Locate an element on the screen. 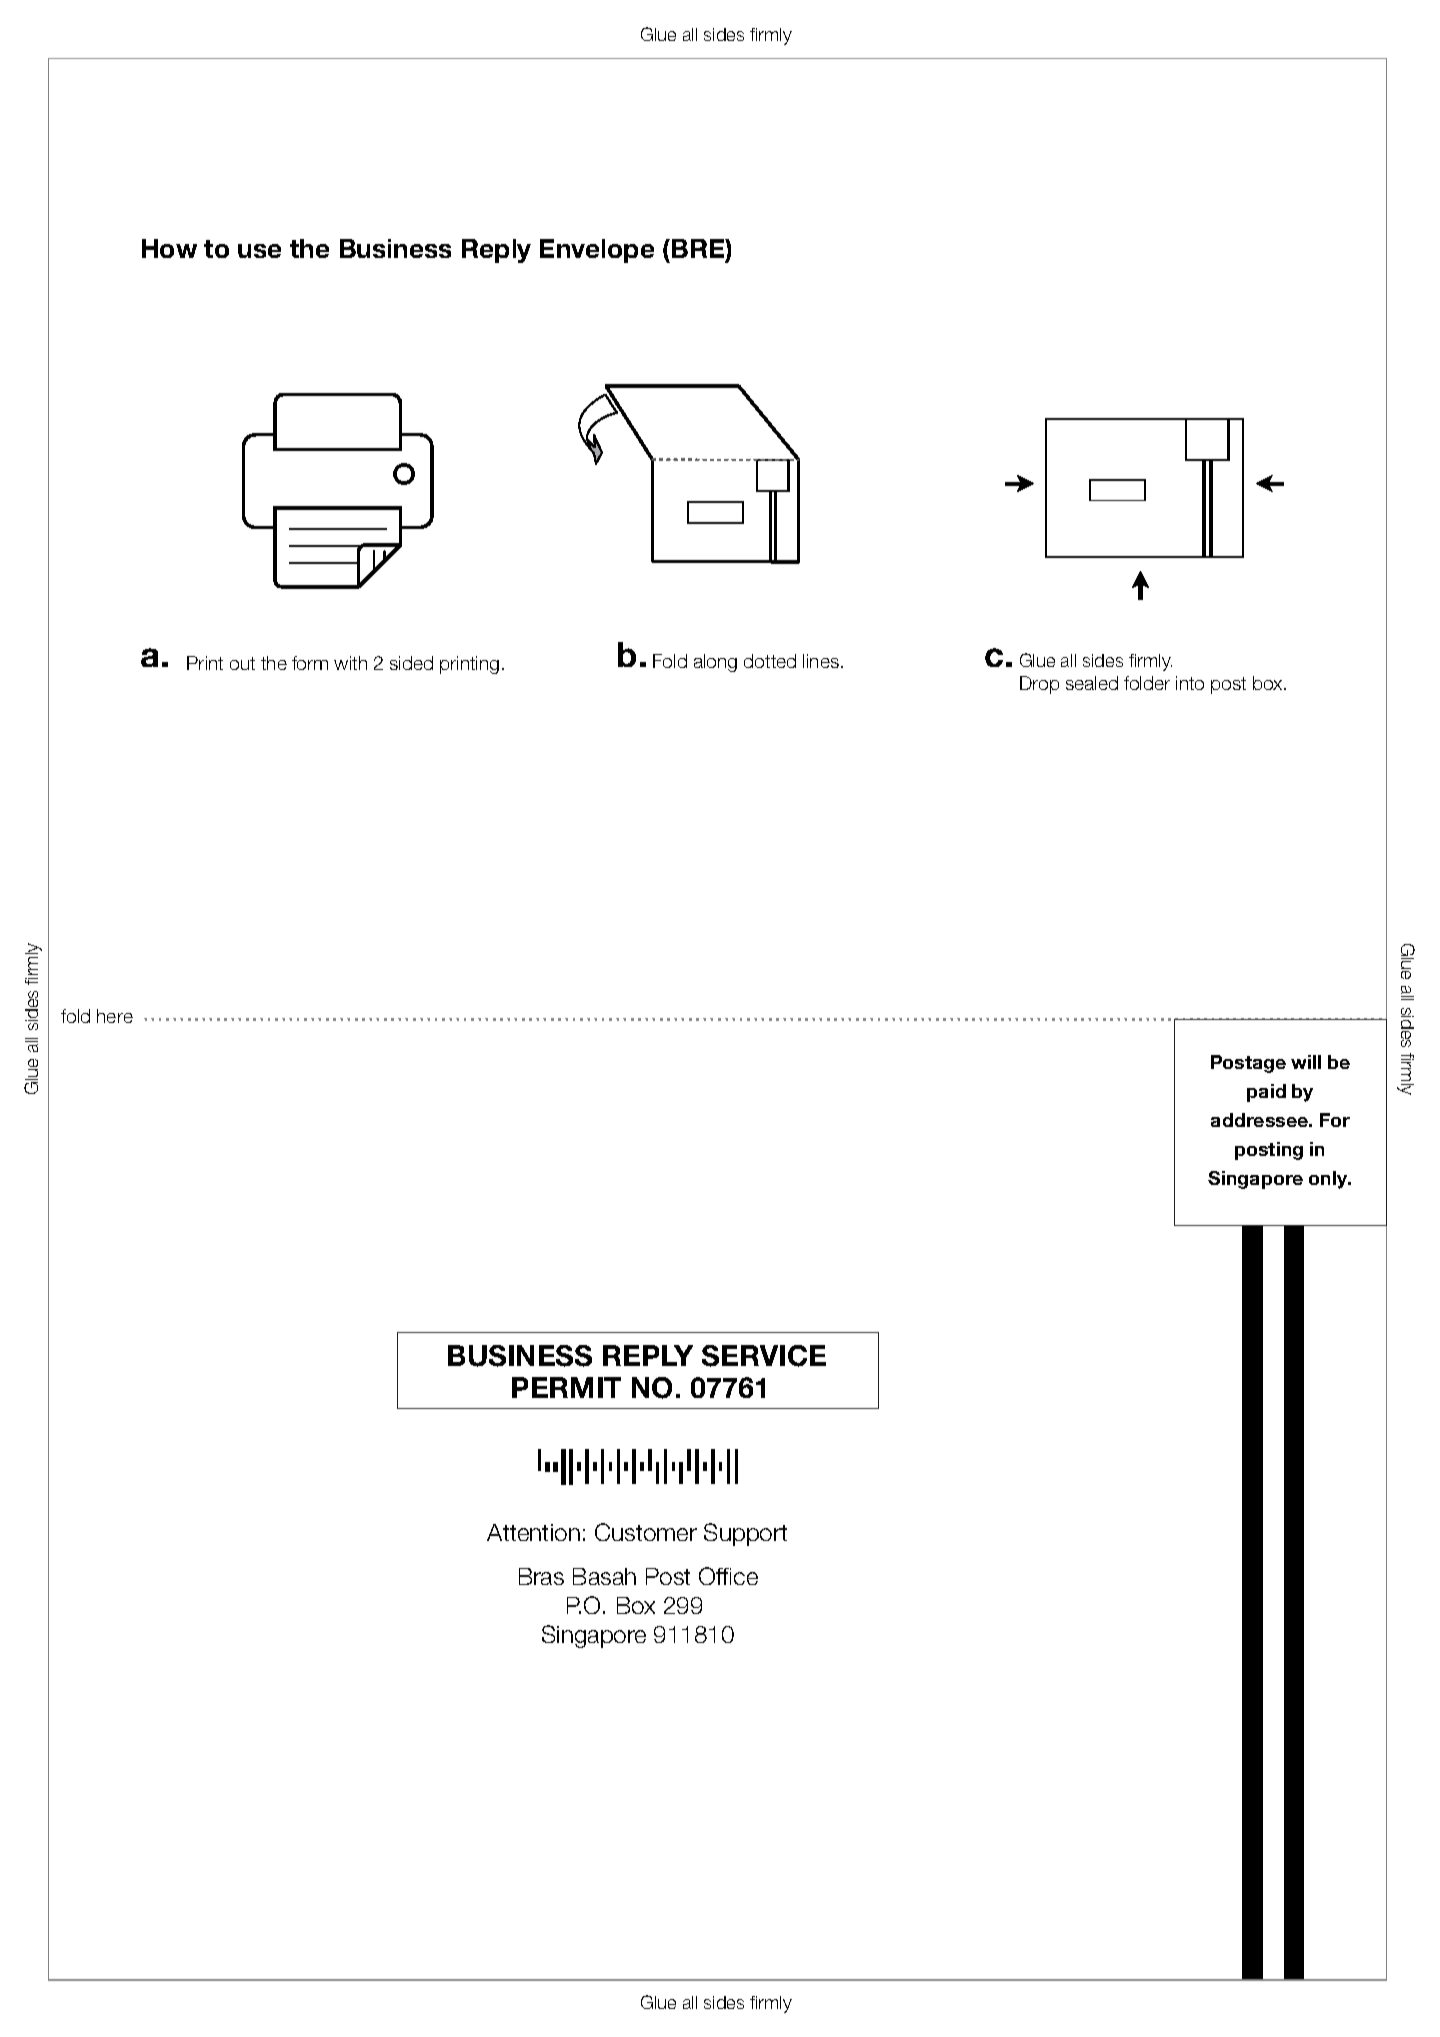  use is located at coordinates (259, 251).
